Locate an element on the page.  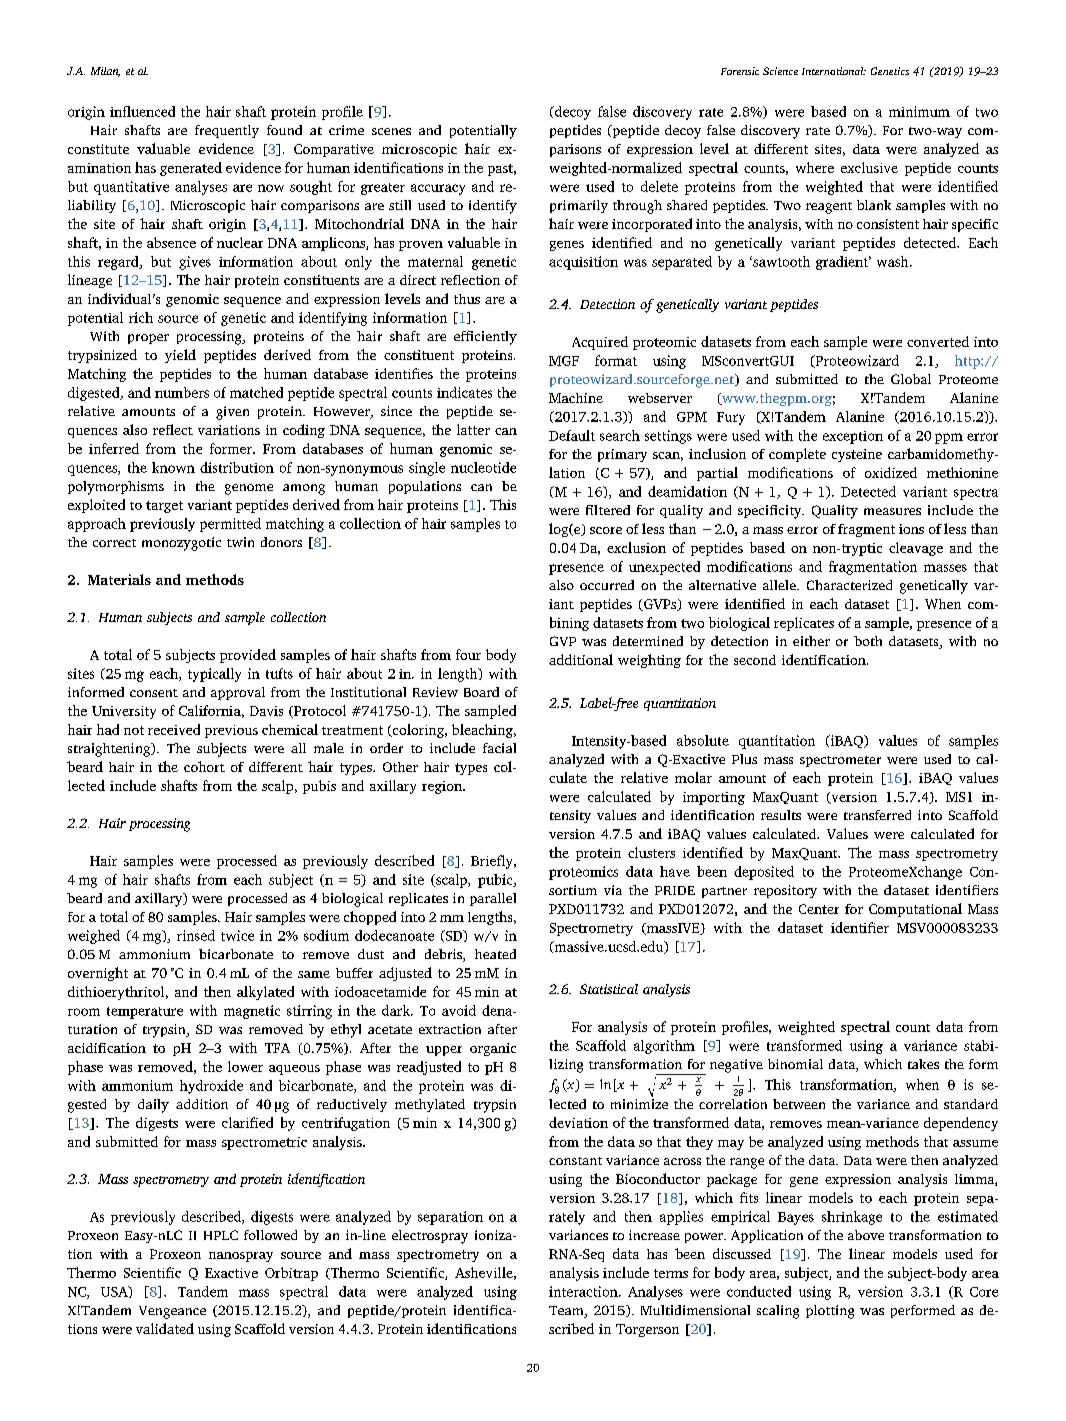
numbers is located at coordinates (182, 392).
